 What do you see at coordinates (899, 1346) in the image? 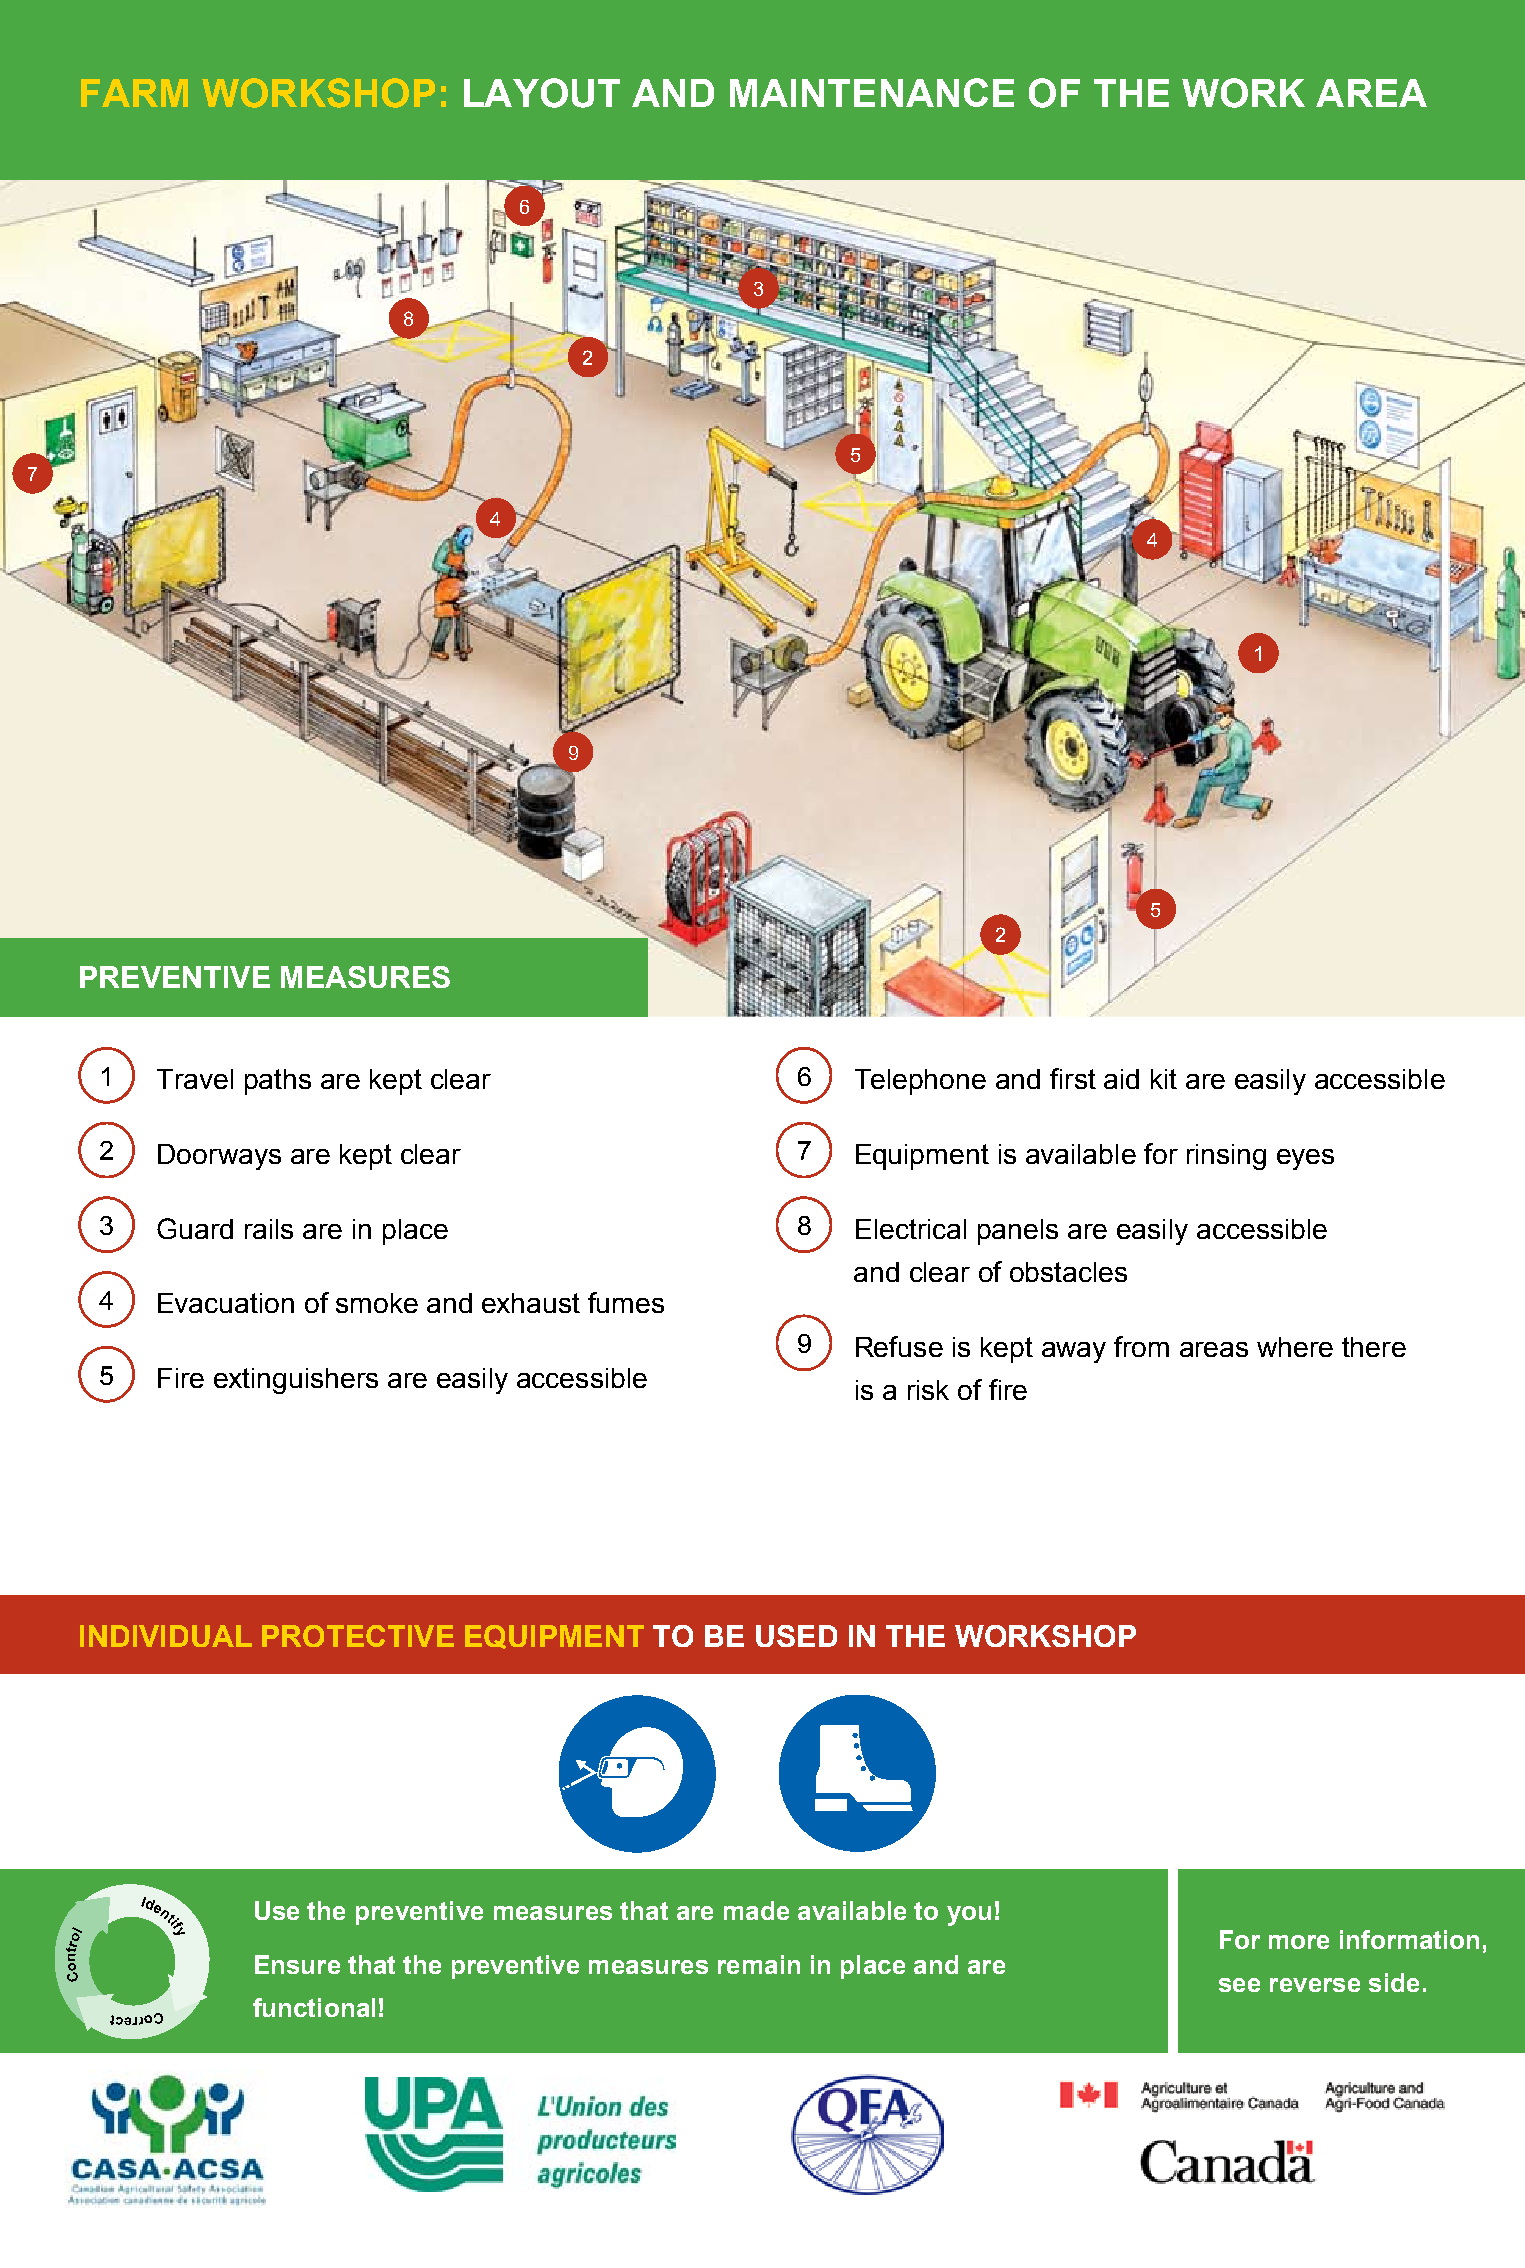
I see `Refuse` at bounding box center [899, 1346].
